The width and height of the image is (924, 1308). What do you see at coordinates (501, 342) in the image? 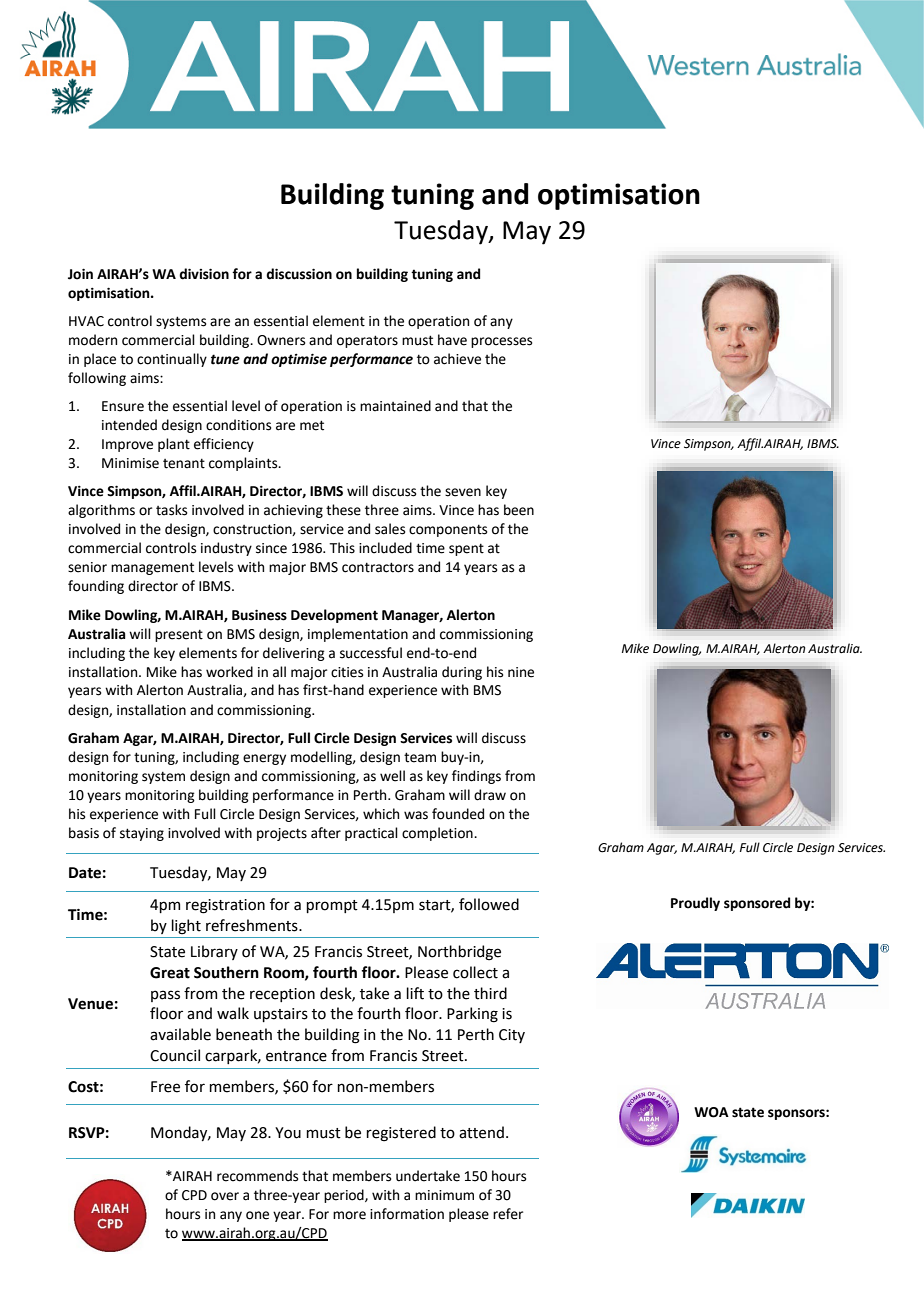
I see `processes` at bounding box center [501, 342].
